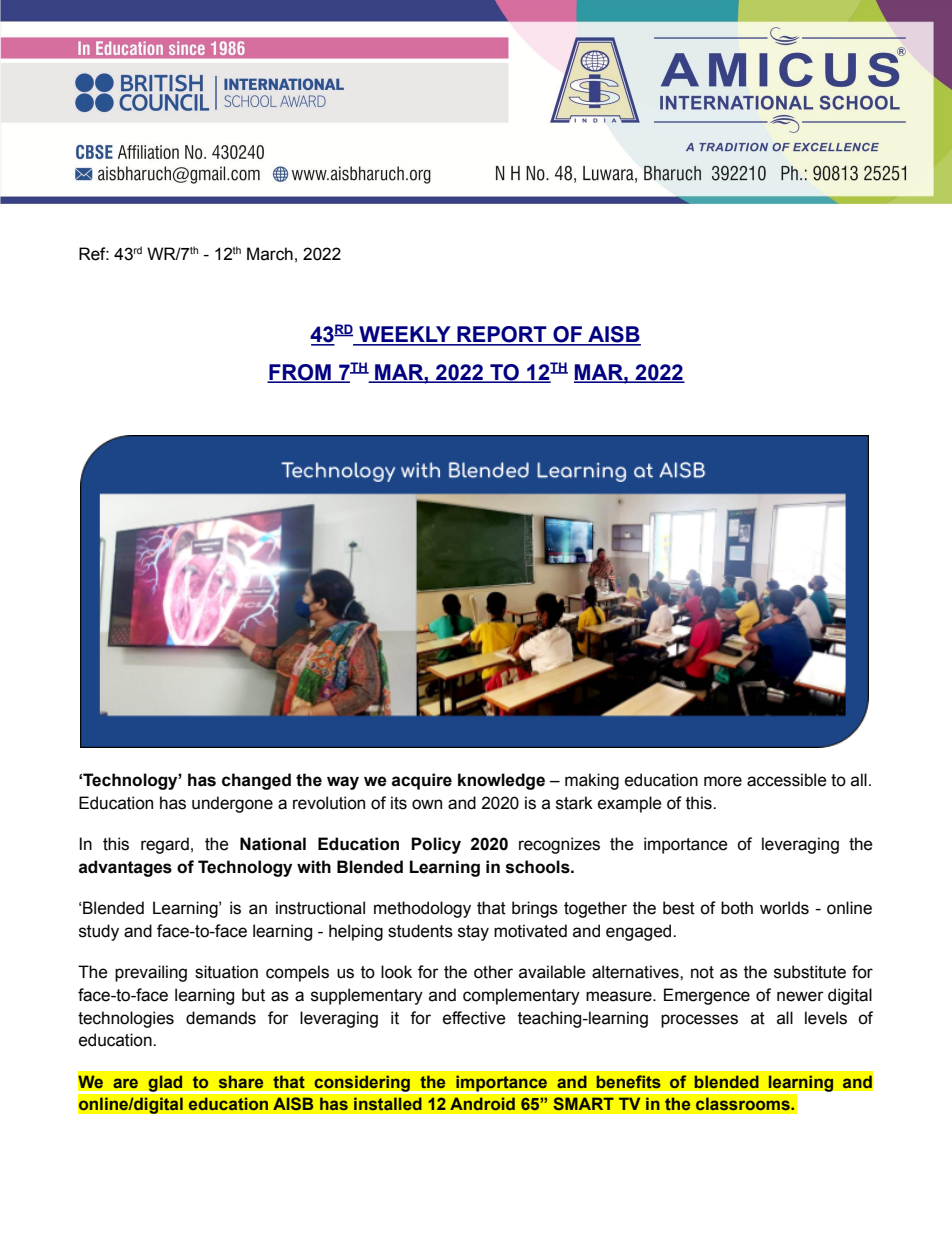 This page has height=1233, width=952. What do you see at coordinates (501, 781) in the page?
I see `knowledge` at bounding box center [501, 781].
